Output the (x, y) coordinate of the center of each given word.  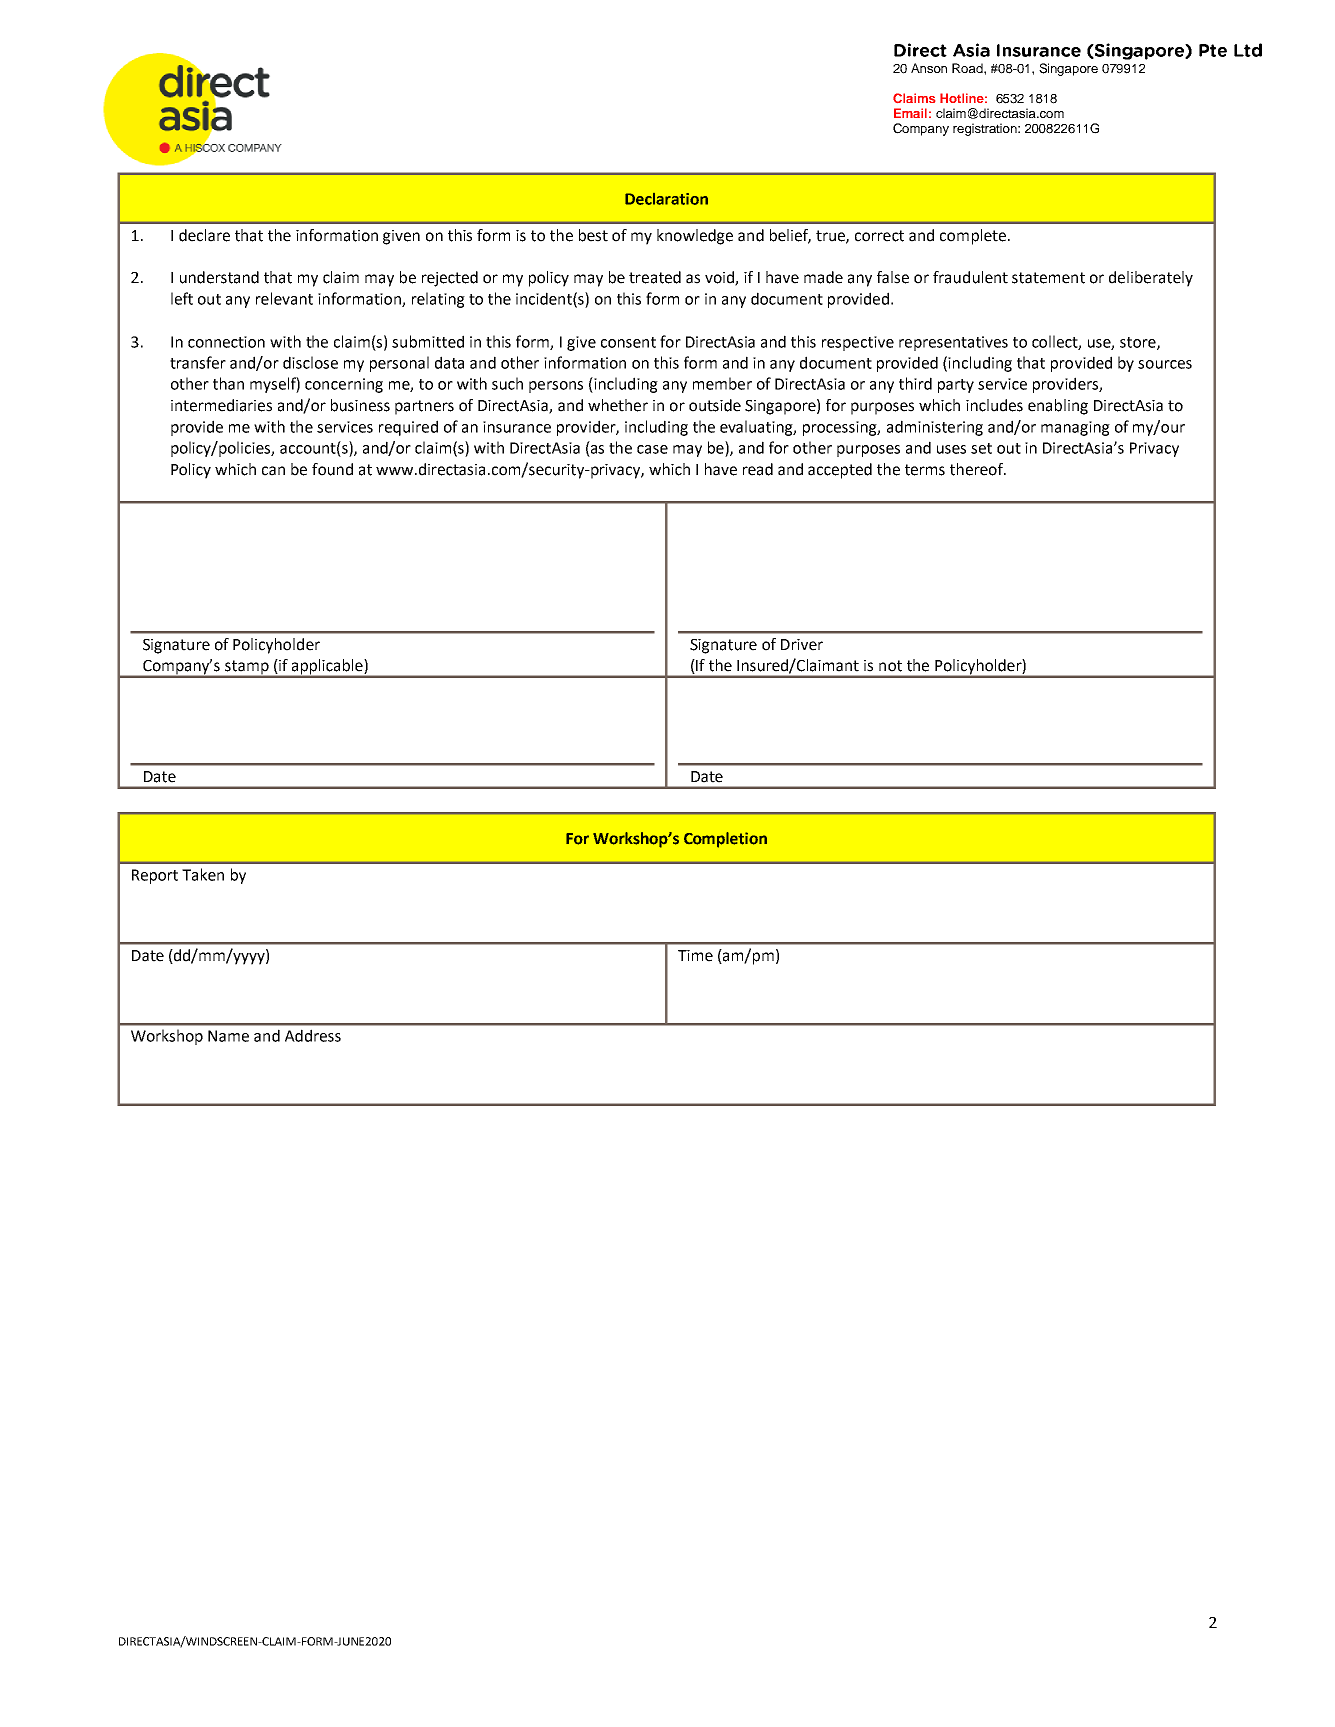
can (273, 471)
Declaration (666, 199)
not (890, 666)
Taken (203, 874)
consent (628, 342)
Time (695, 956)
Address (313, 1035)
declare (204, 235)
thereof (977, 469)
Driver (802, 645)
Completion (725, 840)
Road (968, 68)
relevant (284, 298)
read (758, 469)
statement (1048, 278)
